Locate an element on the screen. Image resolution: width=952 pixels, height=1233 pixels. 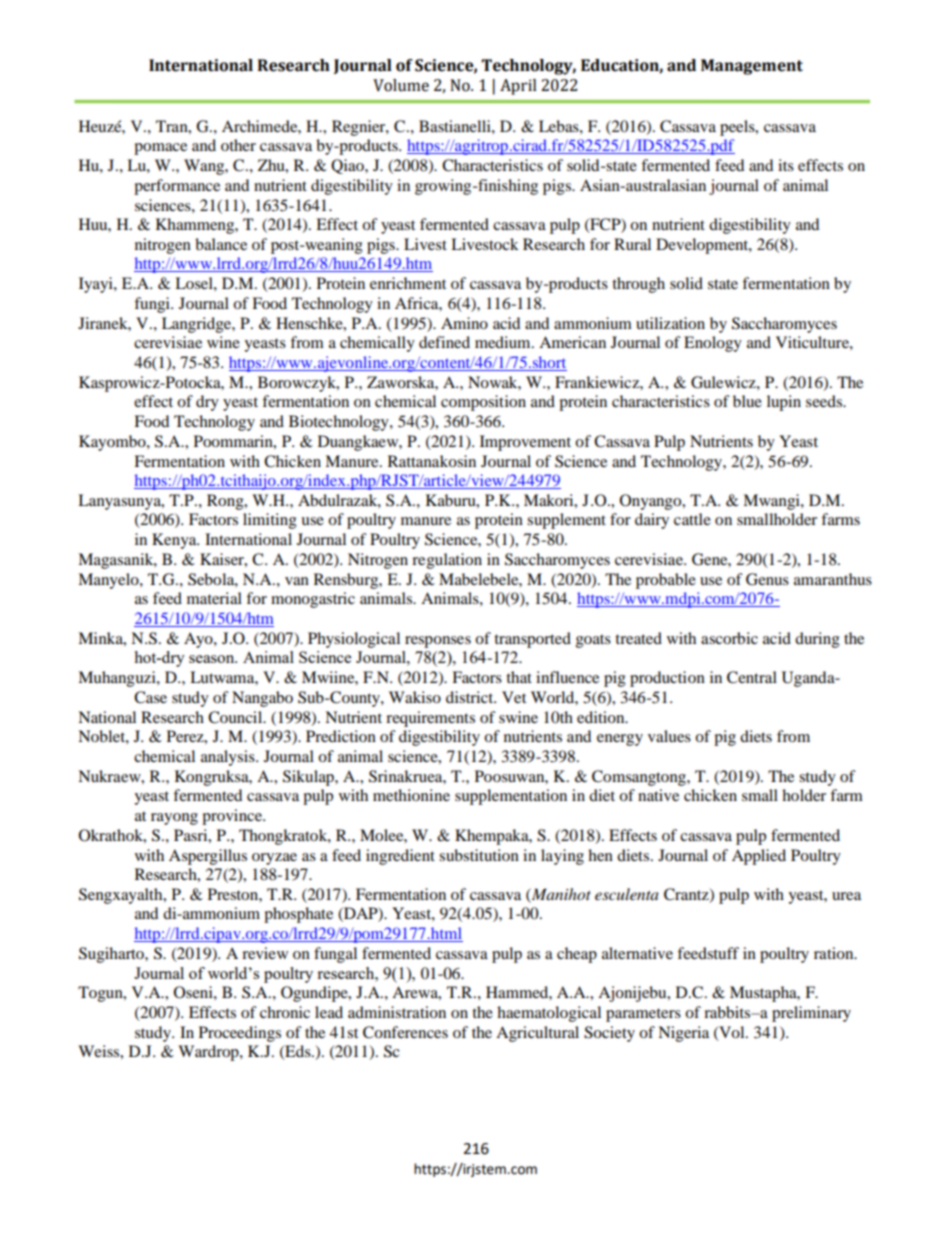
haematological is located at coordinates (549, 1014).
